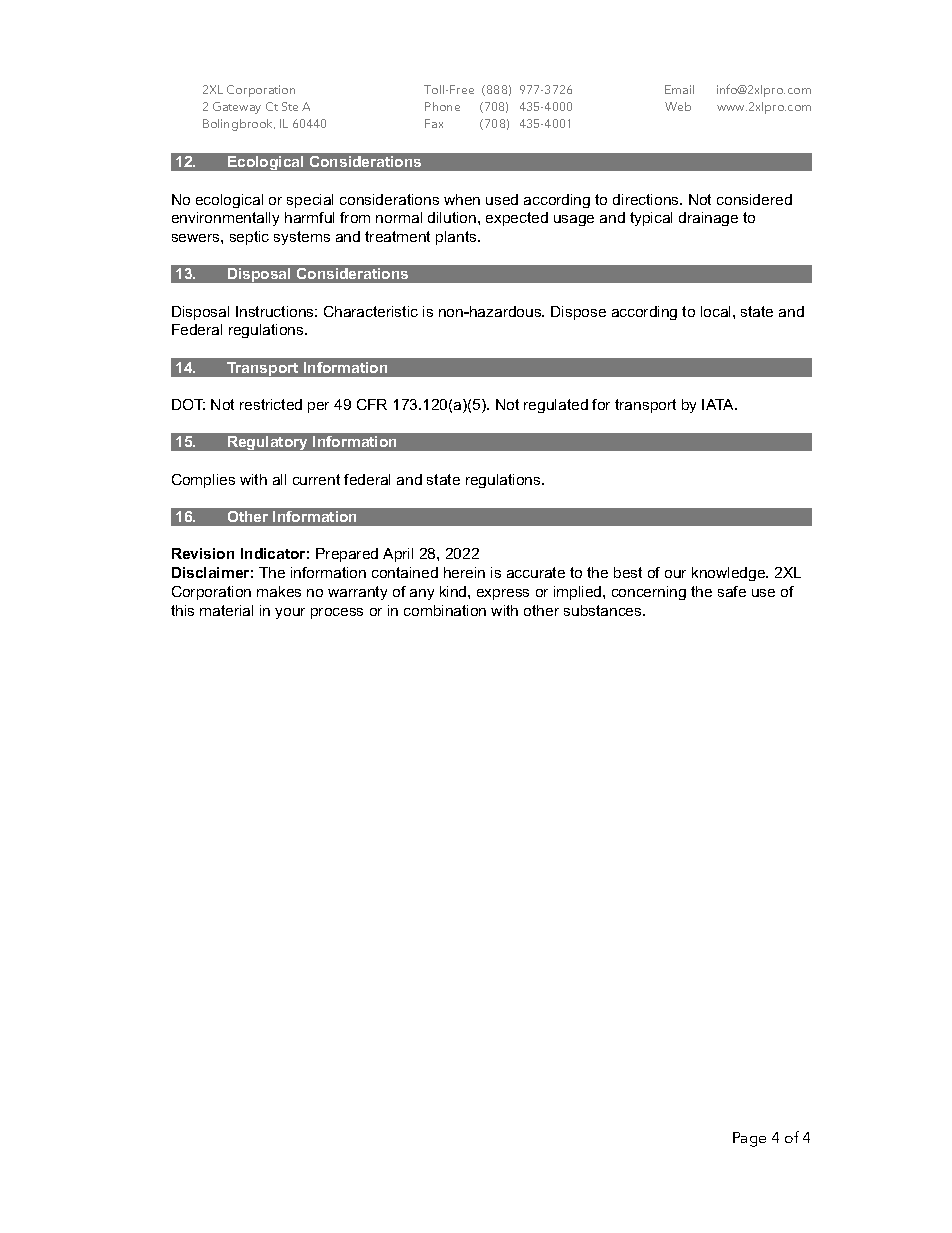 The width and height of the screenshot is (952, 1233). Describe the element at coordinates (749, 1139) in the screenshot. I see `Page` at that location.
